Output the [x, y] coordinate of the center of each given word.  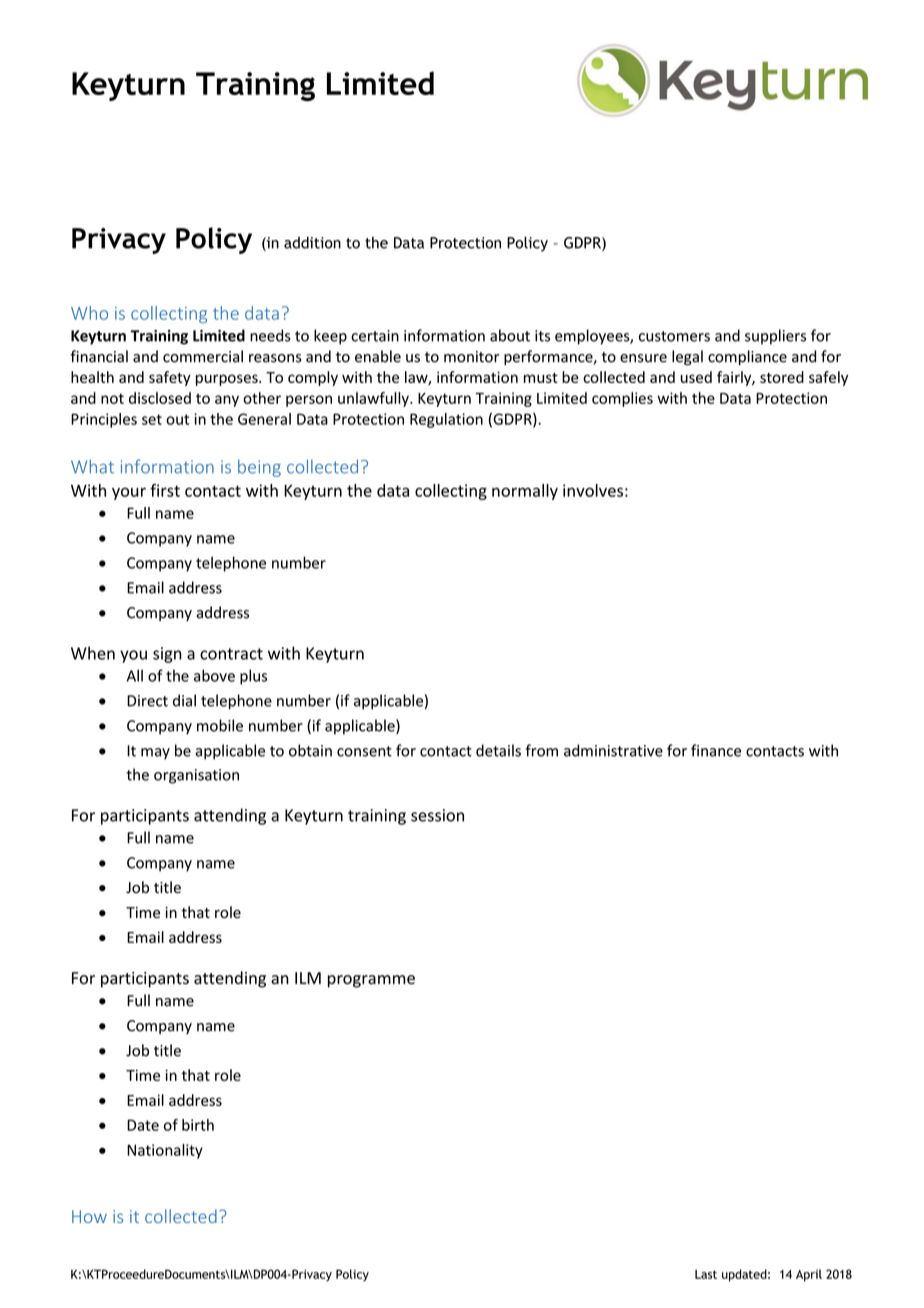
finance [716, 750]
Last [706, 1274]
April [809, 1275]
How [89, 1216]
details [498, 750]
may [155, 754]
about [510, 335]
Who [89, 313]
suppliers [775, 337]
